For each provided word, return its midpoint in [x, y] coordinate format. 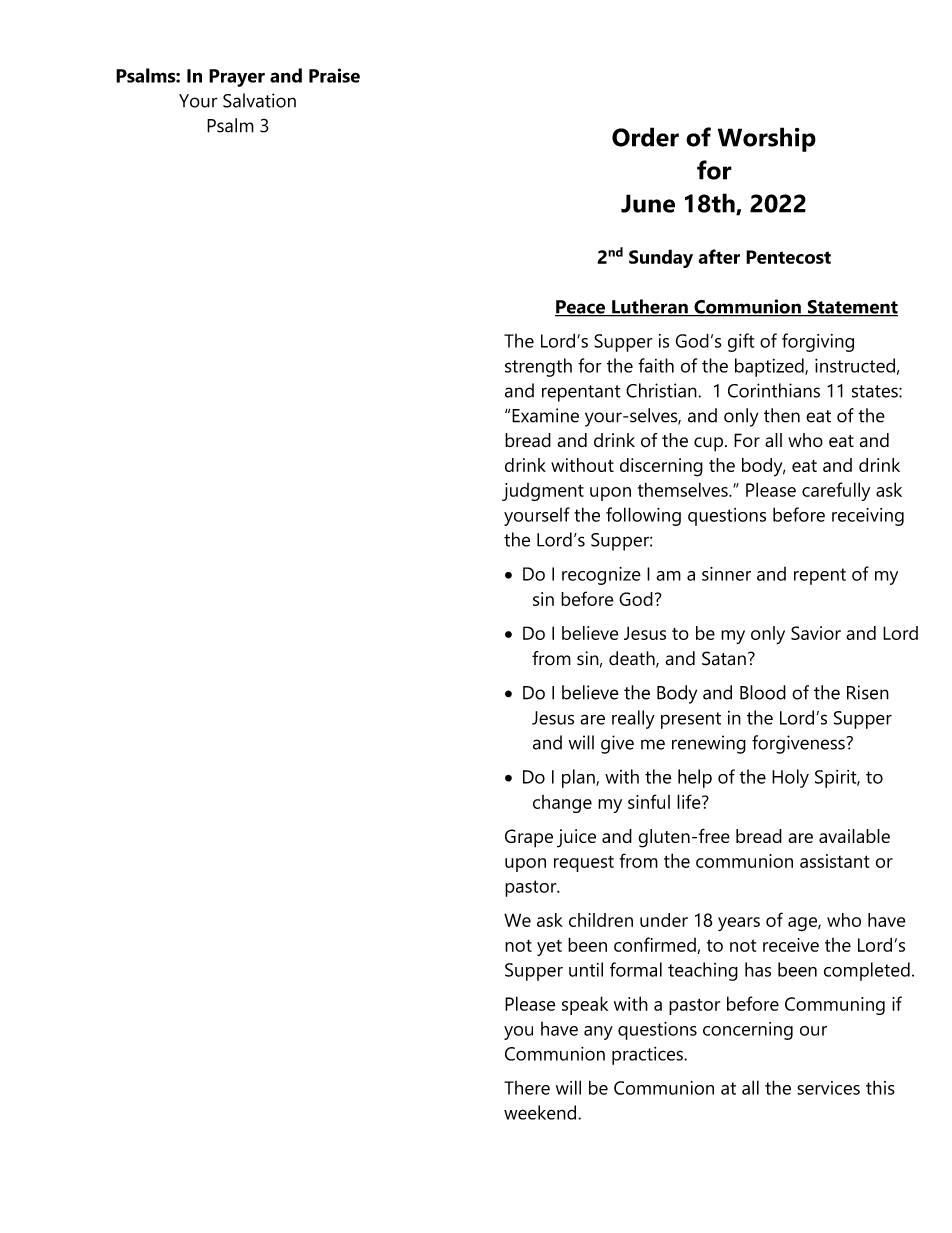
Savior [816, 633]
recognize [601, 576]
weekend [541, 1112]
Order [645, 137]
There [527, 1088]
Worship [767, 139]
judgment [543, 492]
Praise [334, 75]
